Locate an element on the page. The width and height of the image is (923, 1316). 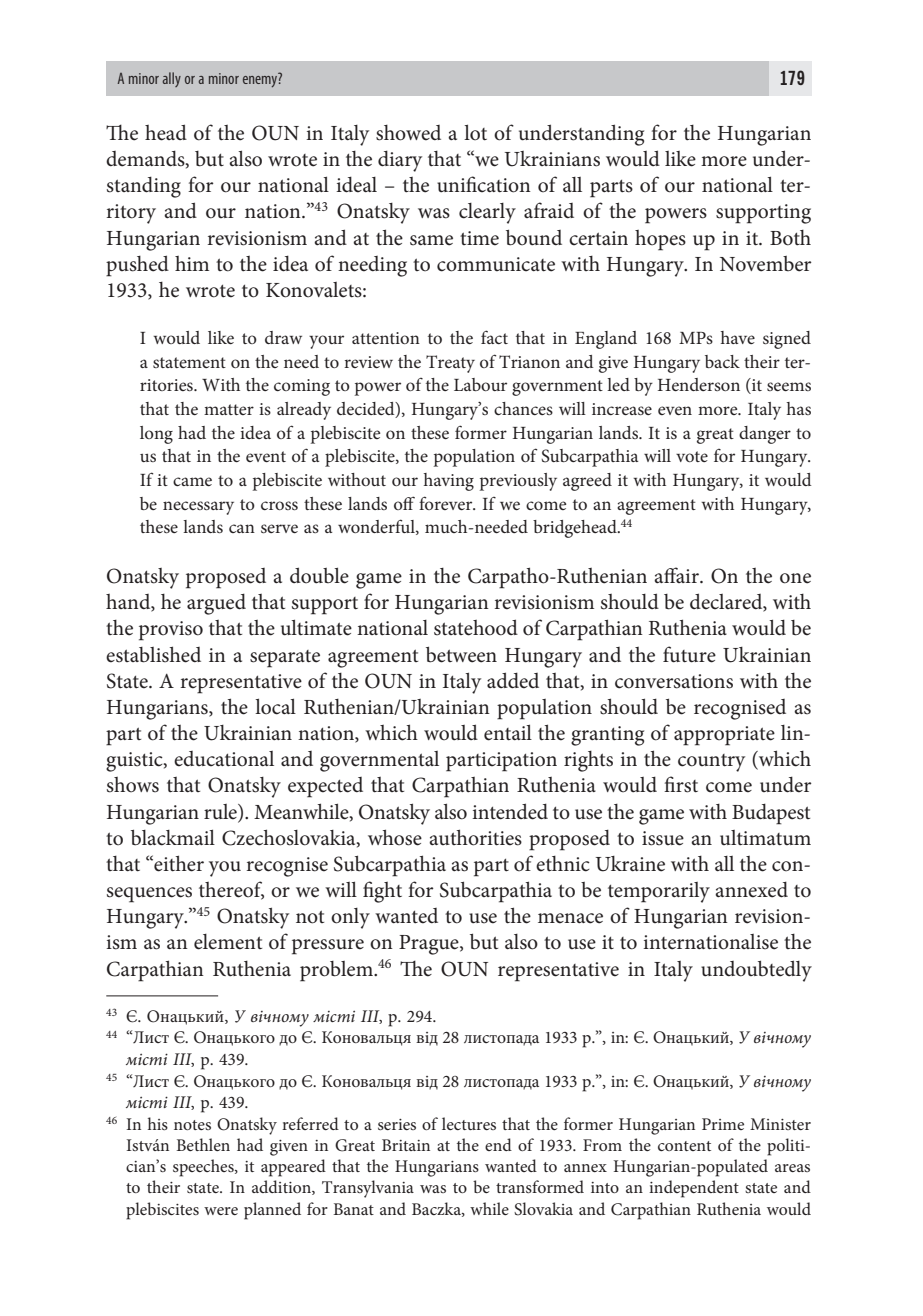
rule is located at coordinates (221, 812).
